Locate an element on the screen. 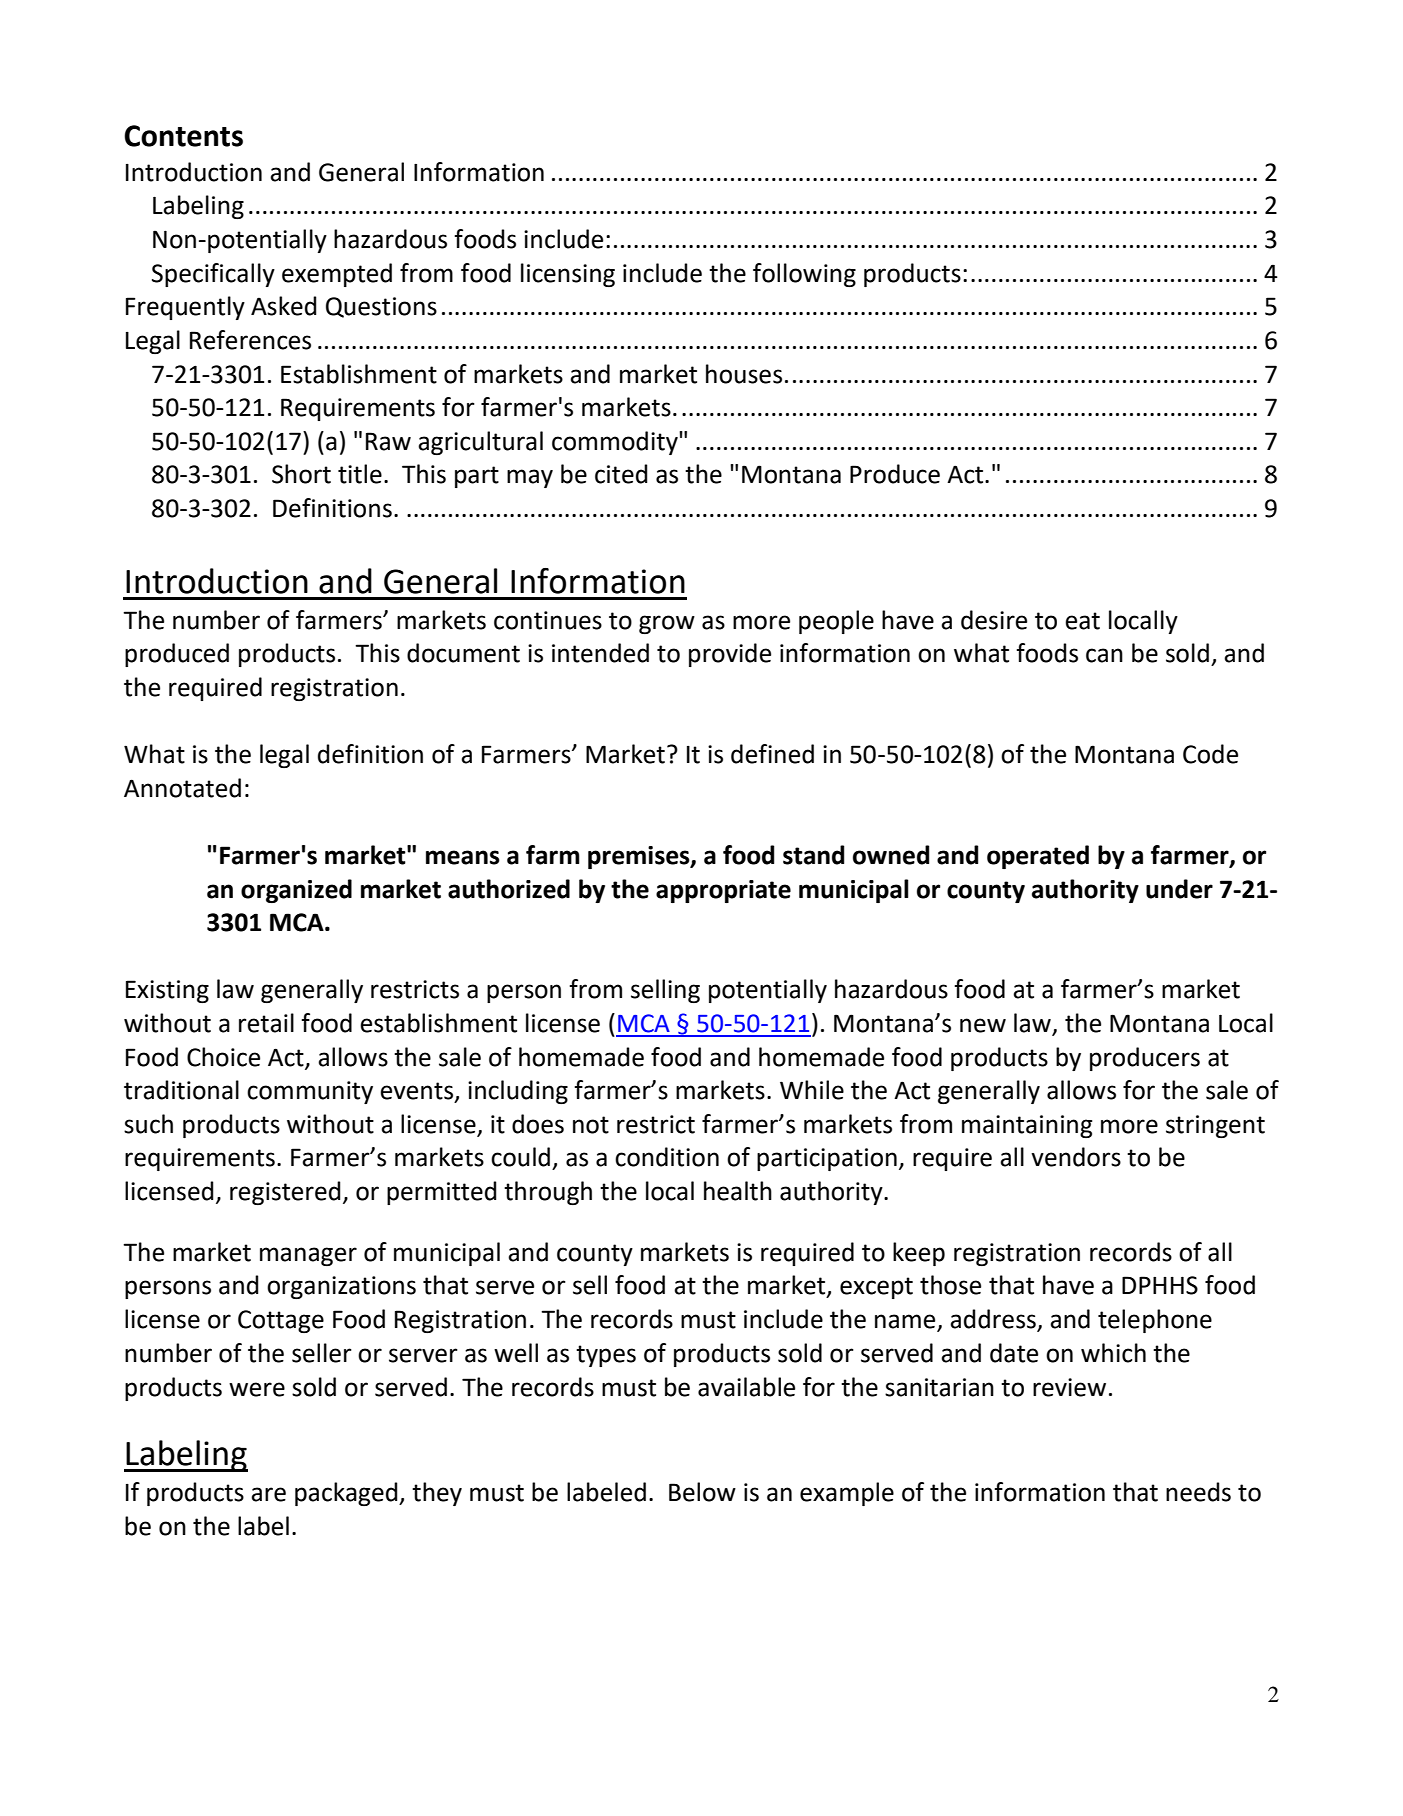 The width and height of the screenshot is (1403, 1816). licensing is located at coordinates (568, 275).
